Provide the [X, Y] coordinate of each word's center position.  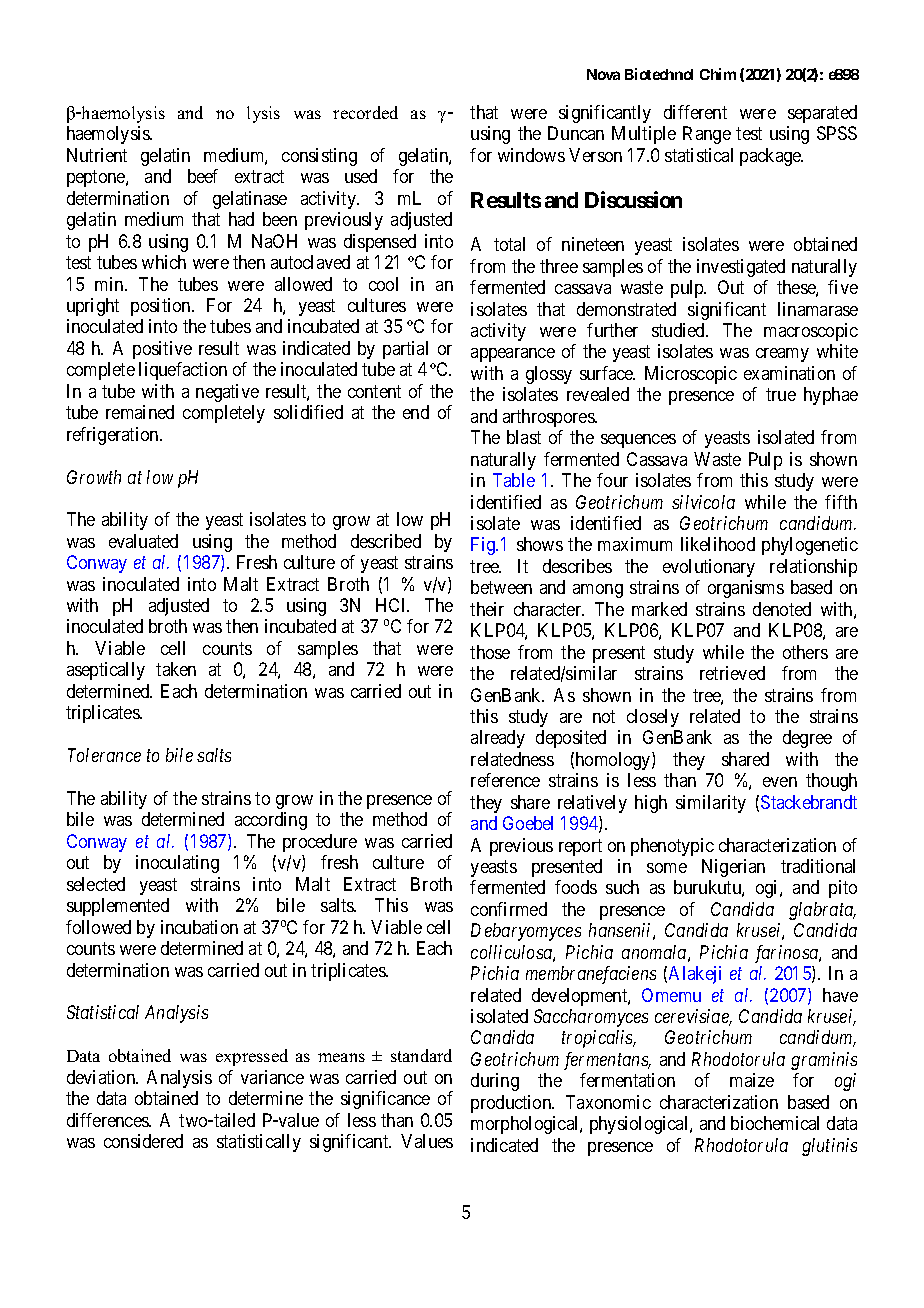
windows [531, 155]
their [487, 609]
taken [176, 669]
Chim [718, 74]
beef [203, 176]
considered [143, 1141]
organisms [746, 589]
